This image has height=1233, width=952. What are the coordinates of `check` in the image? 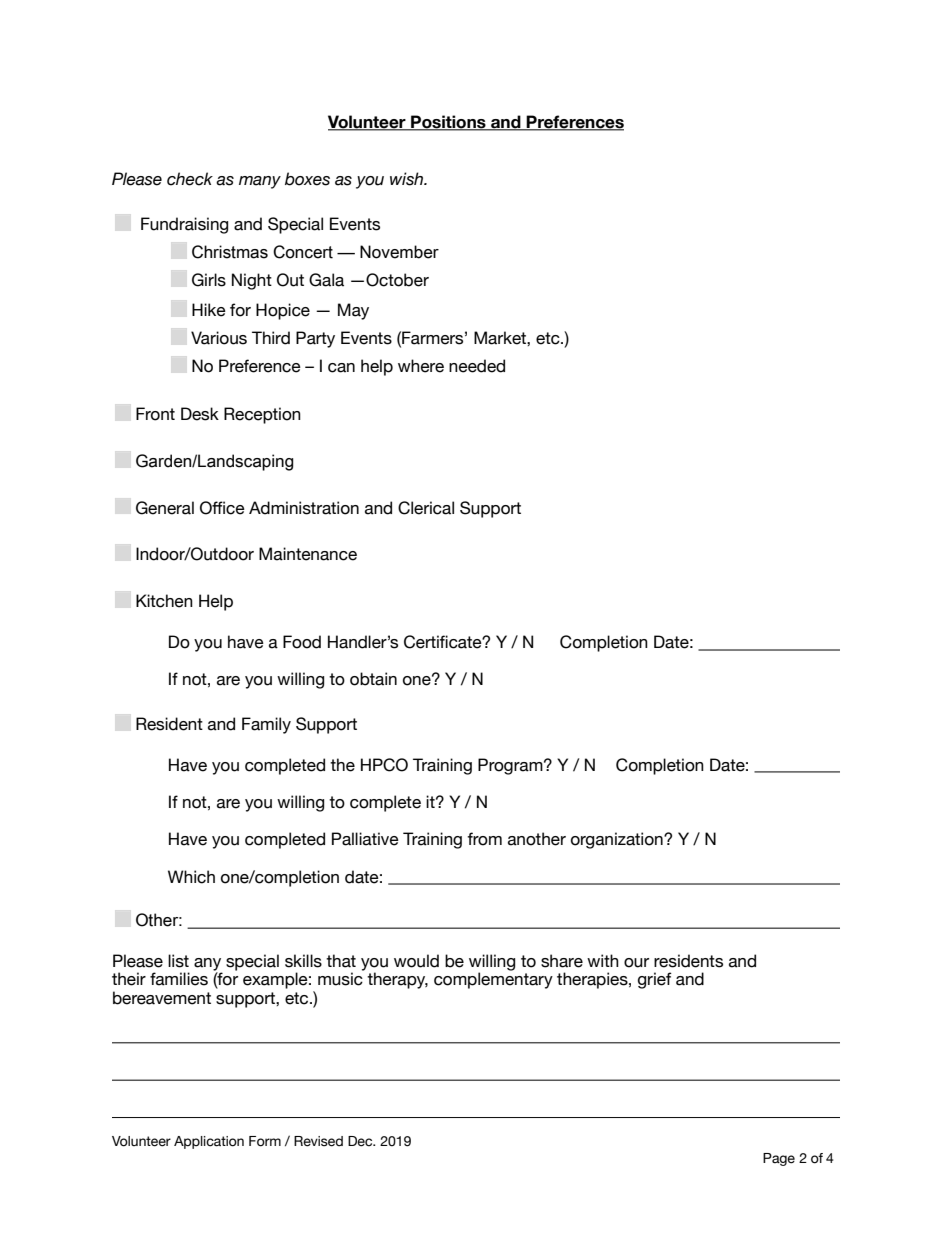 It's located at (190, 179).
